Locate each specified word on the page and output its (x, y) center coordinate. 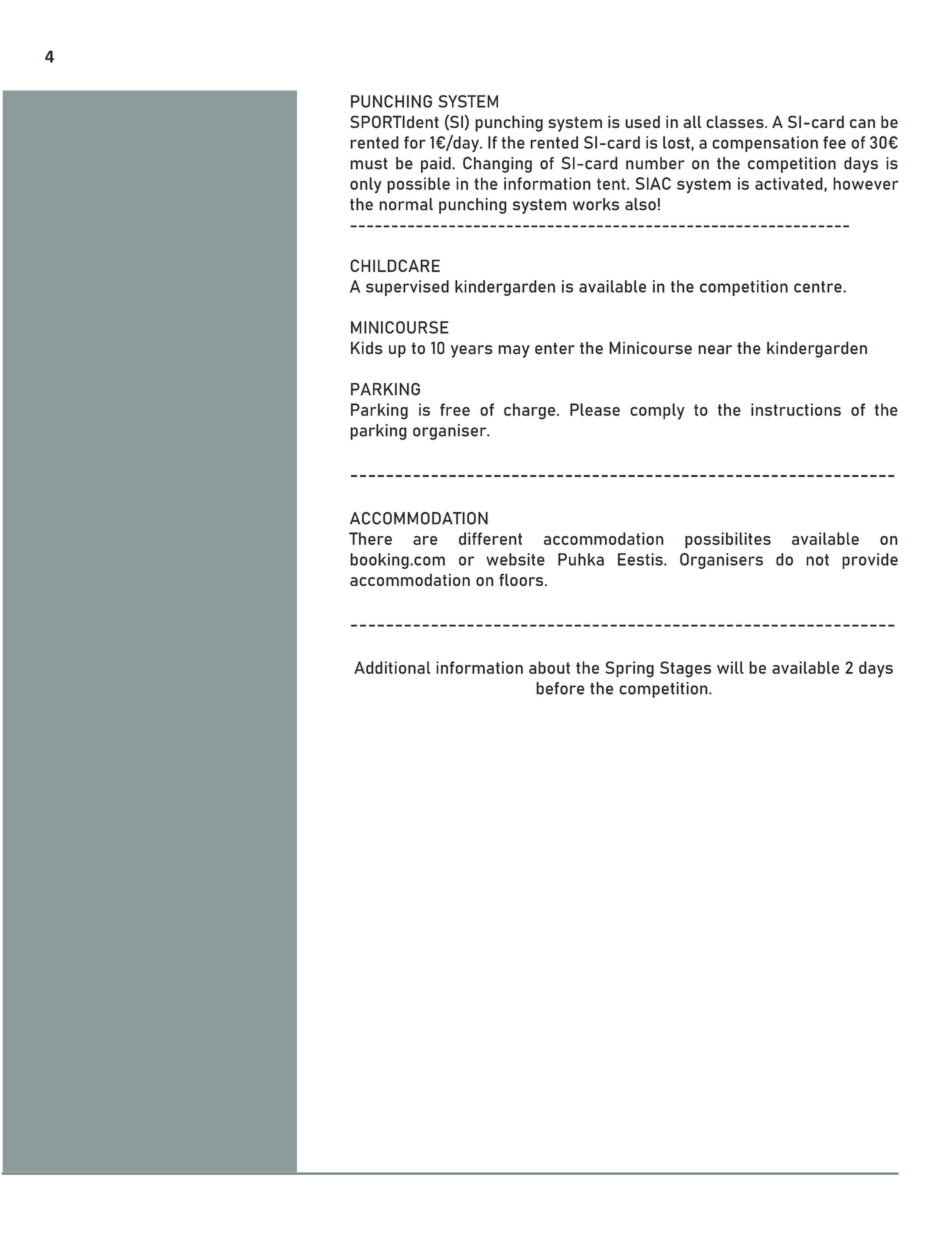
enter (555, 348)
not (817, 560)
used (642, 121)
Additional (392, 667)
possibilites (728, 540)
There (370, 538)
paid (437, 165)
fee (834, 142)
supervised (407, 288)
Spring (629, 669)
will (730, 667)
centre (819, 287)
